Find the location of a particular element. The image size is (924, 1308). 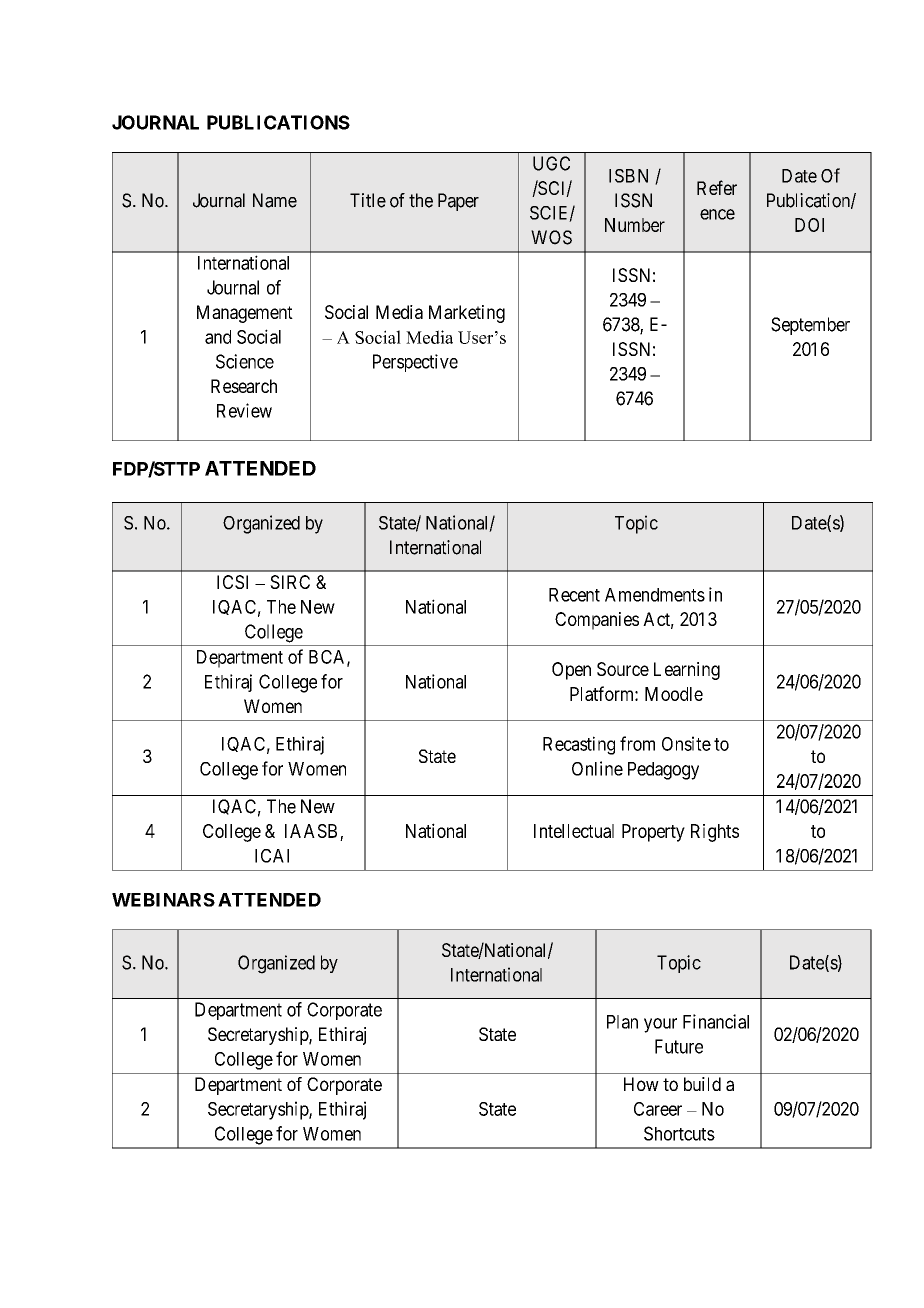

Intellectual is located at coordinates (574, 831).
